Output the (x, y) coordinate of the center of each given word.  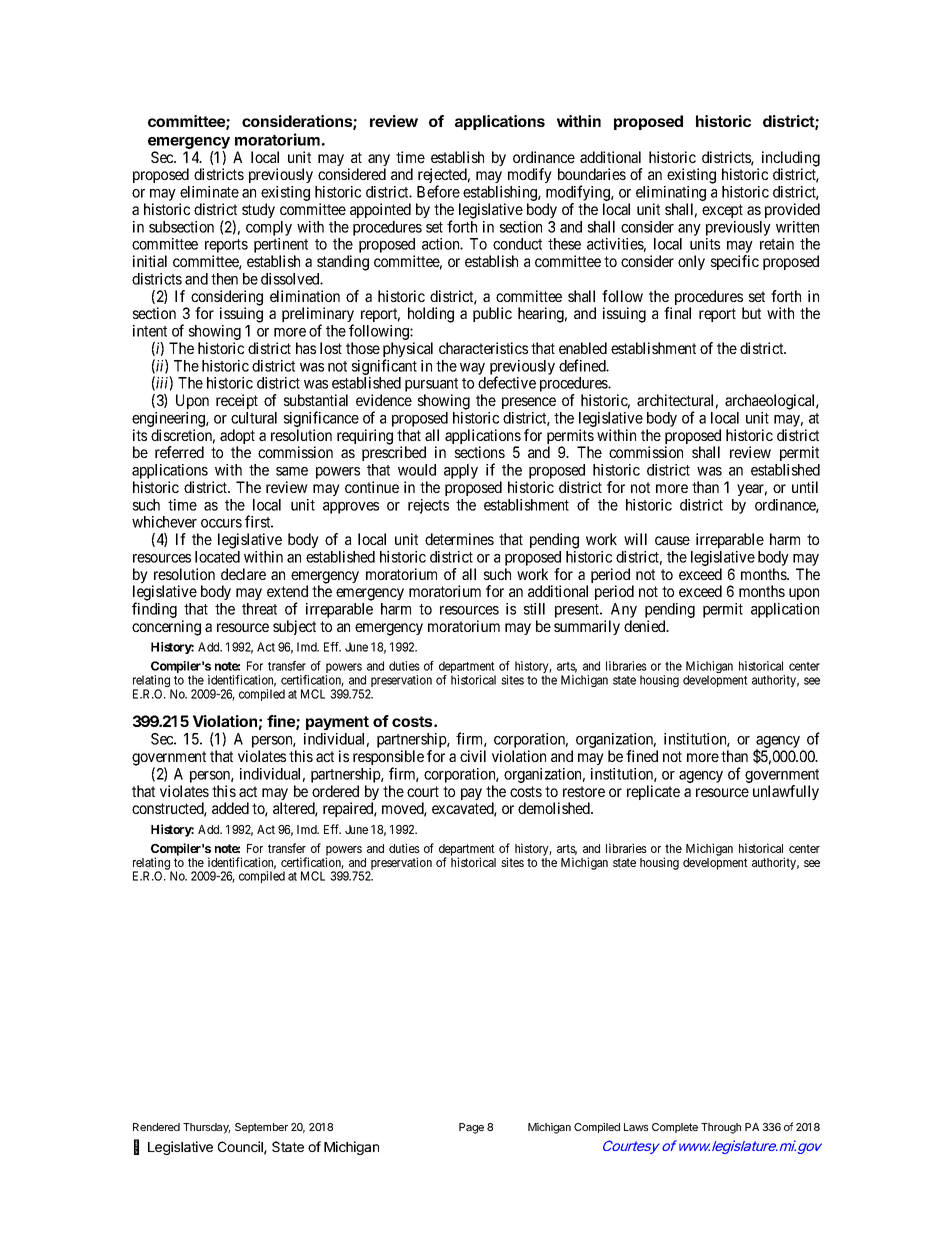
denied (646, 626)
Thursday (206, 1128)
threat (259, 609)
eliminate (209, 192)
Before (438, 191)
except (722, 211)
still (534, 609)
